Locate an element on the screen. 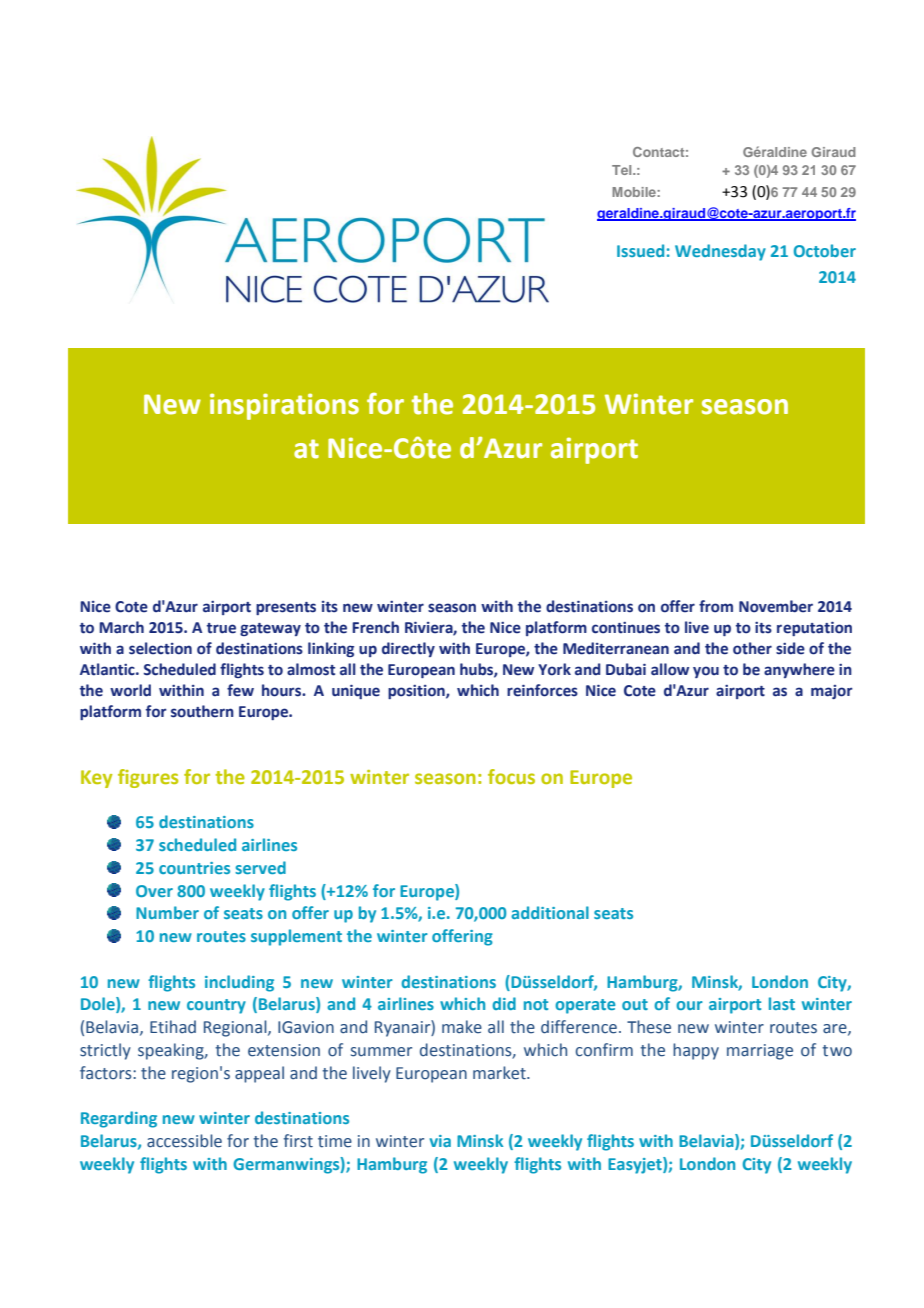  directly is located at coordinates (408, 649).
